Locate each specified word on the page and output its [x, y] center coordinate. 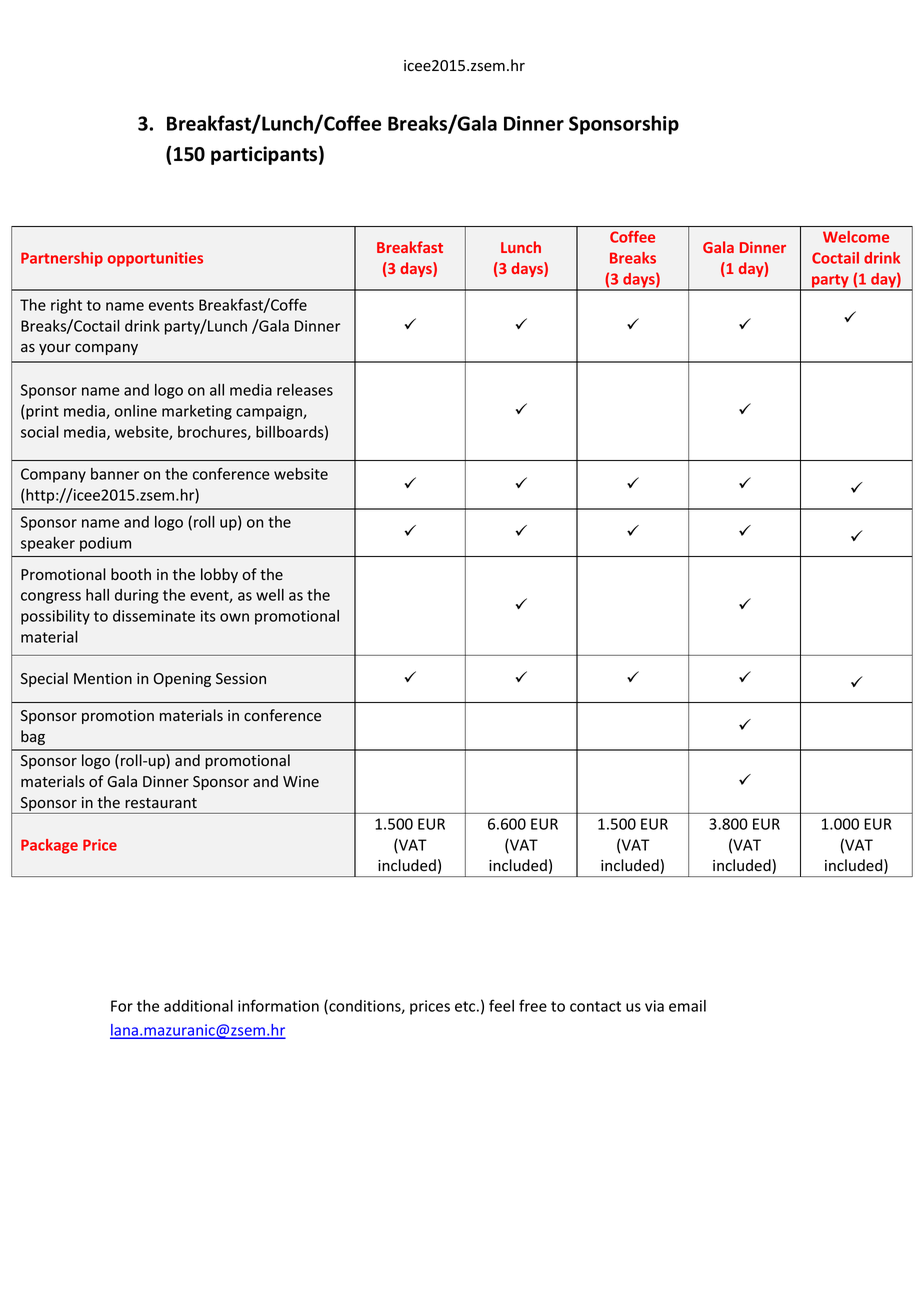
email [687, 1006]
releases [305, 390]
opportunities [155, 259]
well [270, 595]
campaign [270, 412]
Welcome [856, 237]
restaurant [161, 803]
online [136, 411]
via [654, 1006]
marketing [197, 412]
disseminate [154, 616]
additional [198, 1006]
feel [501, 1005]
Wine [301, 782]
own [234, 617]
